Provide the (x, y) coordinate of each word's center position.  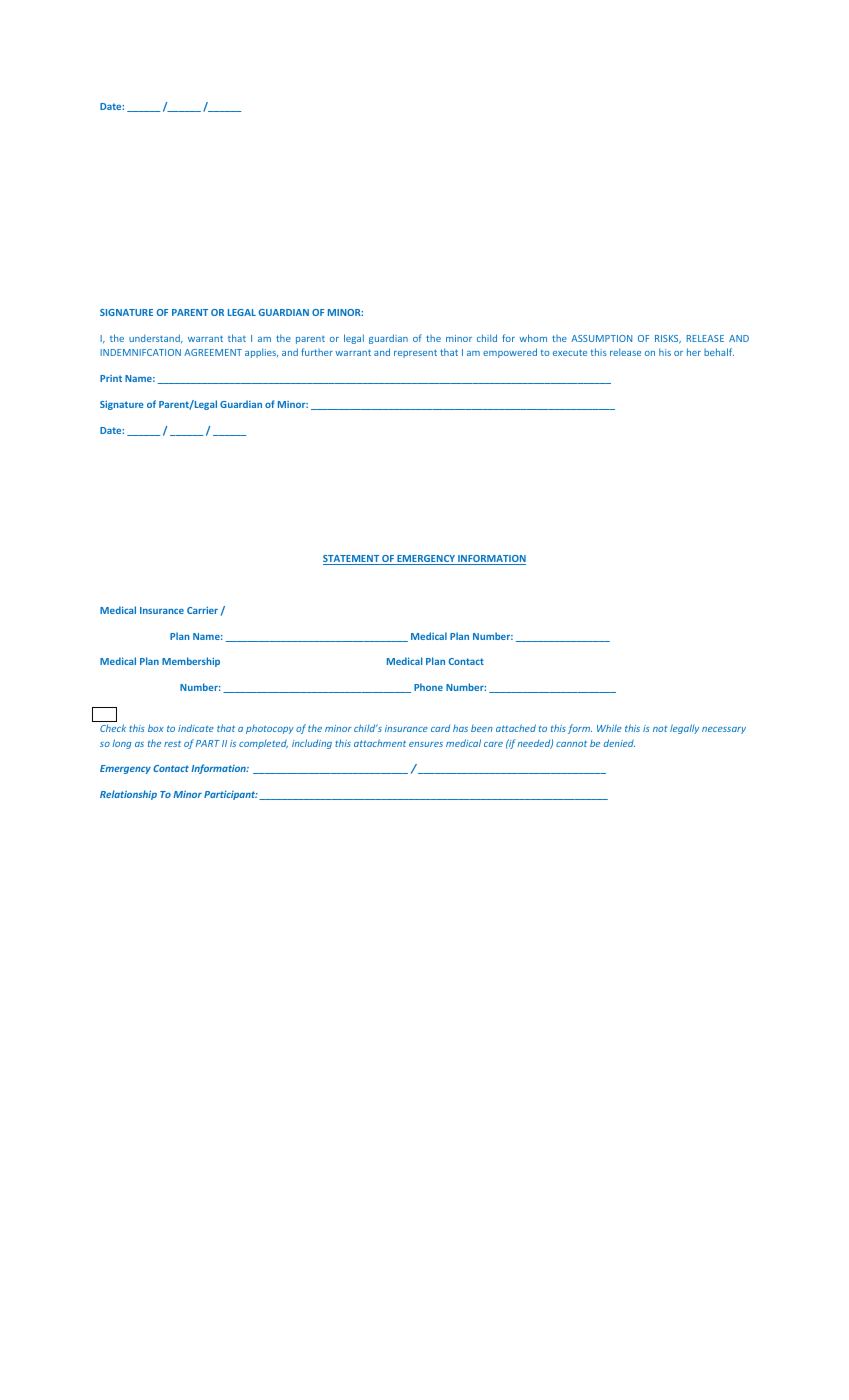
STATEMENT (352, 560)
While (609, 728)
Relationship (128, 795)
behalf (719, 352)
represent (415, 353)
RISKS (668, 339)
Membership (191, 662)
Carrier (202, 610)
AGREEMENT (213, 352)
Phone (428, 687)
